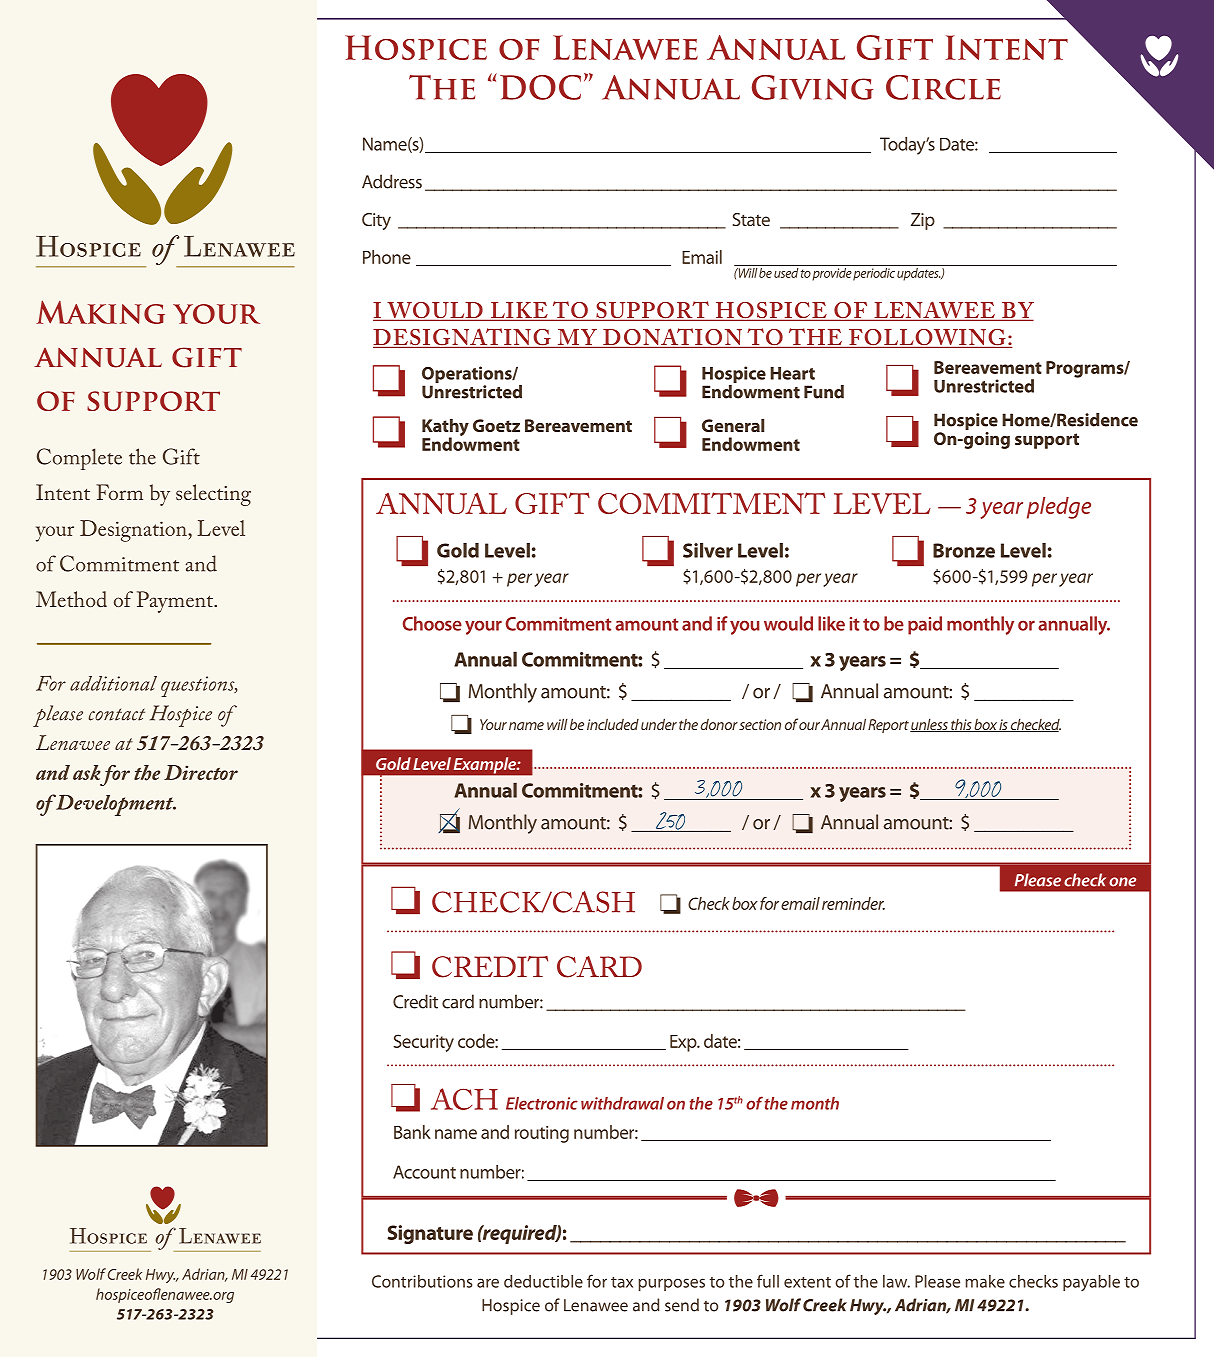 This screenshot has height=1357, width=1214. Describe the element at coordinates (543, 1281) in the screenshot. I see `deductible` at that location.
